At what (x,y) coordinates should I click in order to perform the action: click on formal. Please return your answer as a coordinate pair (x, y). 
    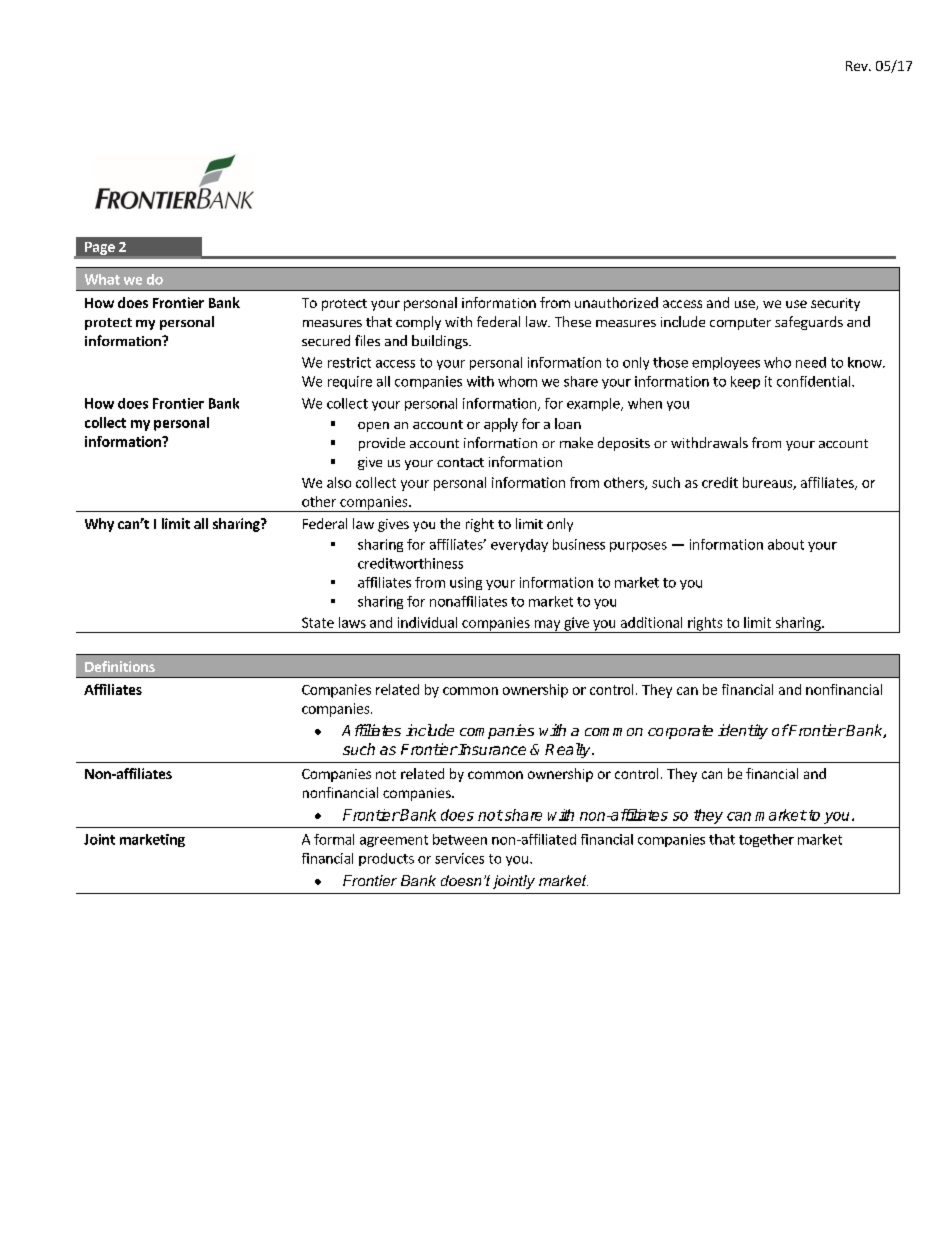
    Looking at the image, I should click on (334, 839).
